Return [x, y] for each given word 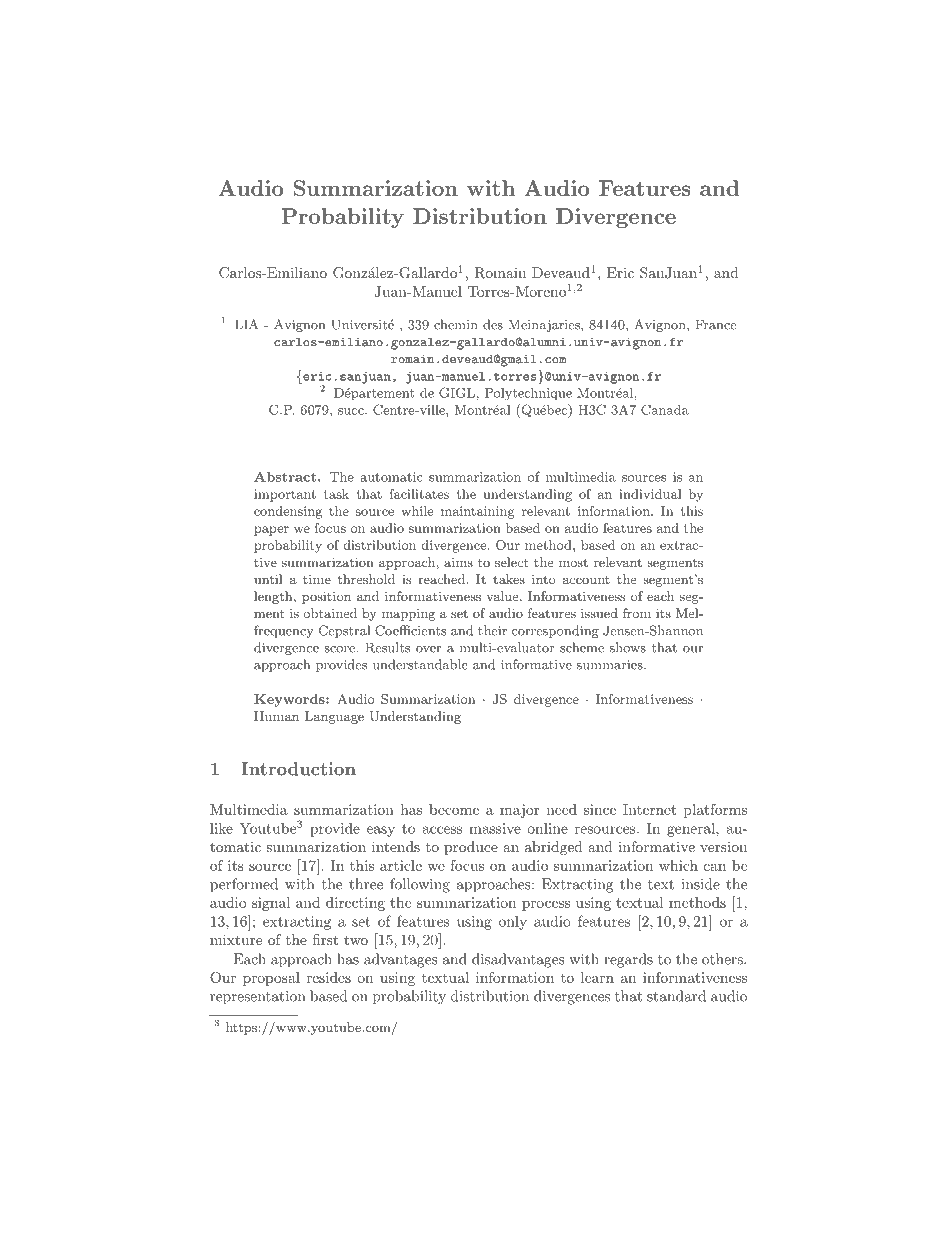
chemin [456, 324]
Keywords [290, 700]
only [513, 923]
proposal [271, 979]
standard [676, 996]
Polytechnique [528, 394]
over [428, 649]
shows [628, 647]
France [716, 324]
